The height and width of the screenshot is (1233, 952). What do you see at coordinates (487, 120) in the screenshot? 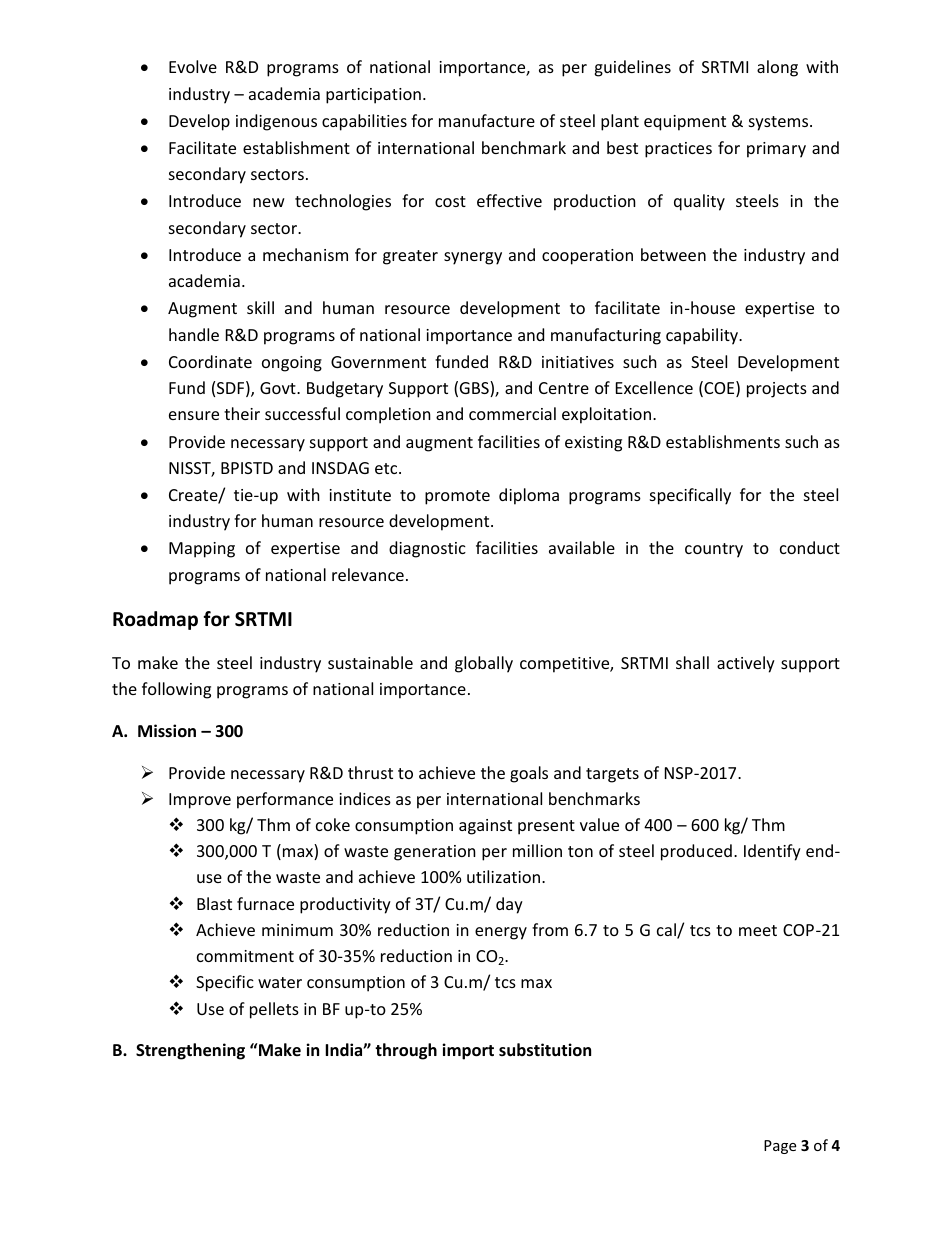
I see `manufacture` at bounding box center [487, 120].
